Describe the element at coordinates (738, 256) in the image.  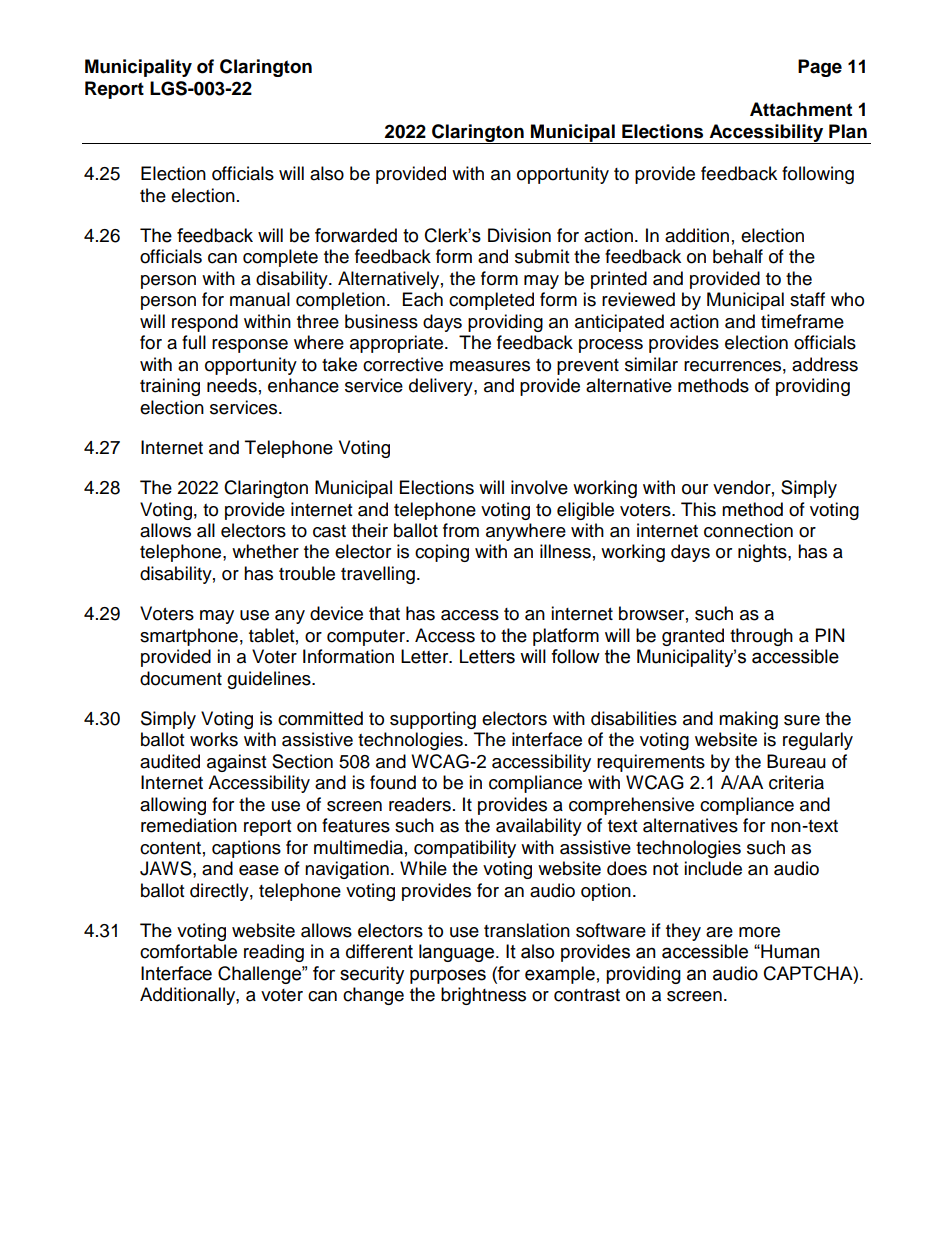
I see `behalf` at that location.
